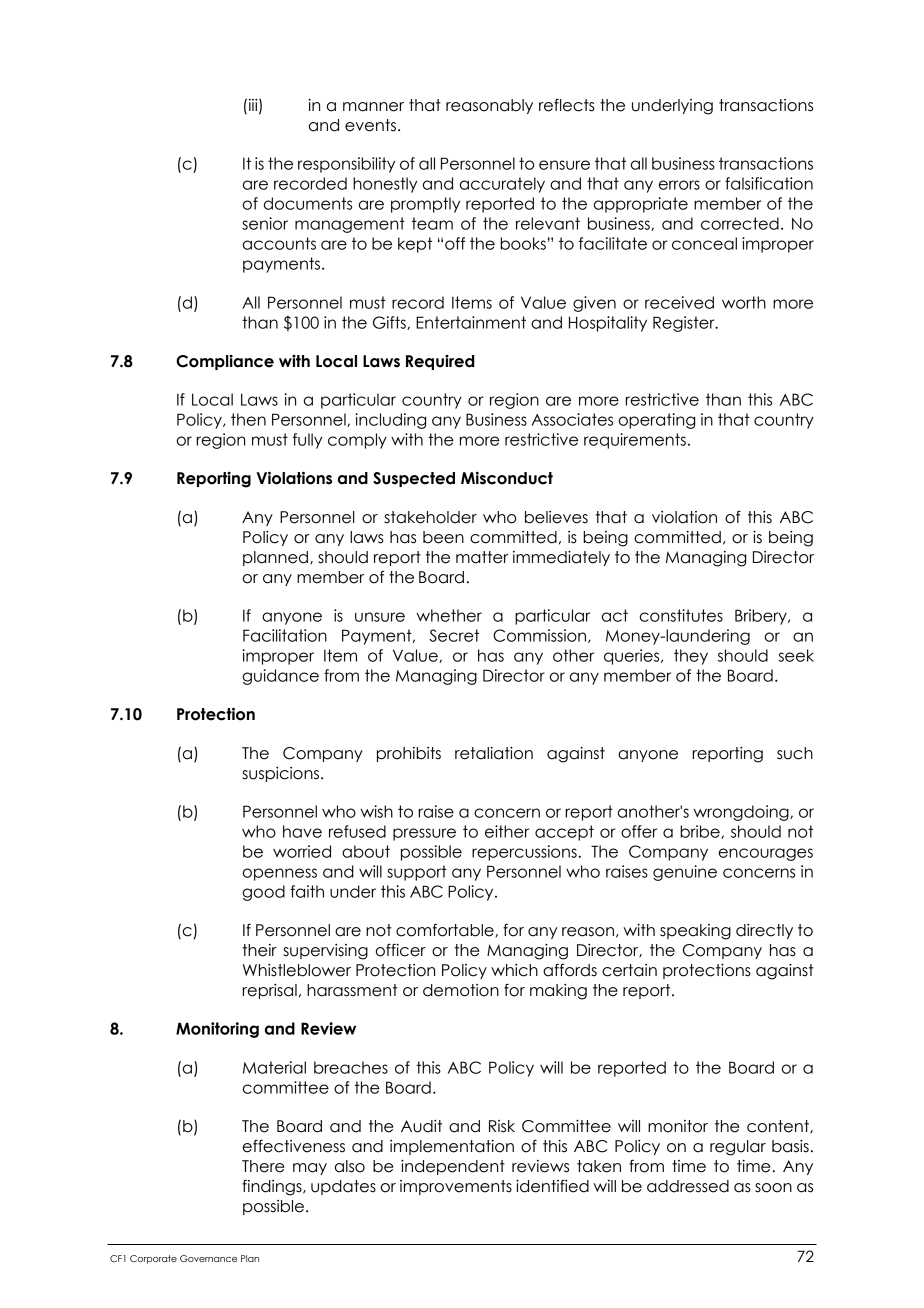 This image has width=924, height=1308. Describe the element at coordinates (248, 419) in the image. I see `then` at that location.
